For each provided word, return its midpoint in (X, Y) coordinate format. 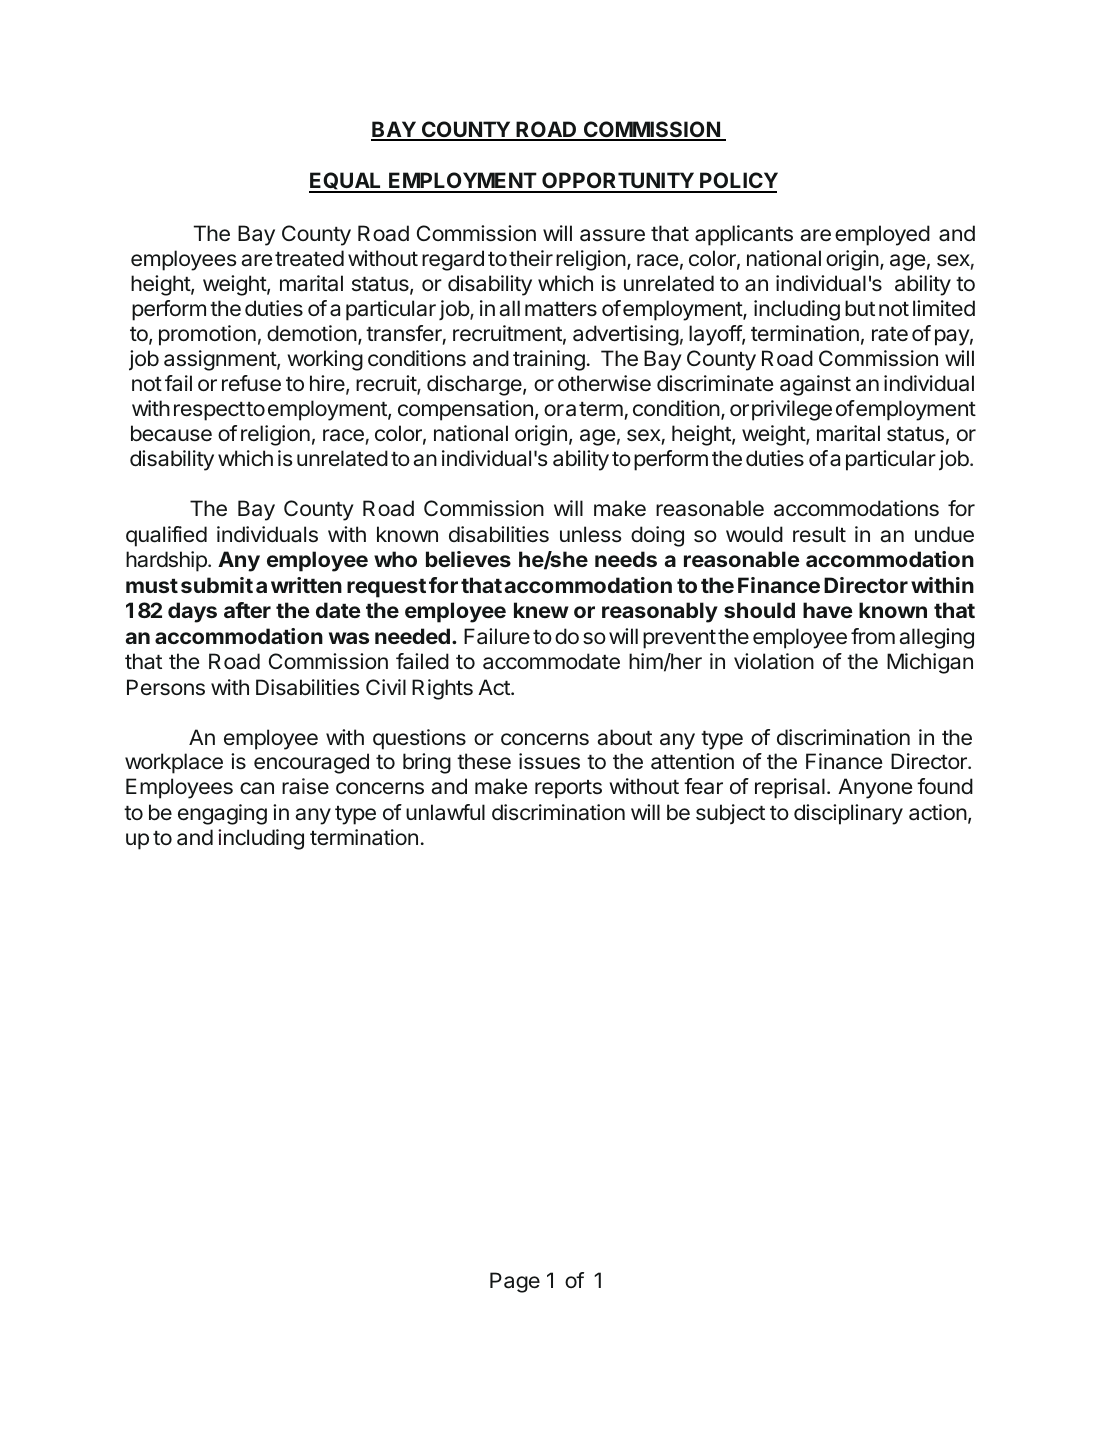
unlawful (445, 812)
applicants (744, 235)
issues (549, 761)
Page (515, 1282)
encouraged (311, 763)
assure (612, 235)
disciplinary (848, 814)
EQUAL (346, 182)
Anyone (875, 788)
